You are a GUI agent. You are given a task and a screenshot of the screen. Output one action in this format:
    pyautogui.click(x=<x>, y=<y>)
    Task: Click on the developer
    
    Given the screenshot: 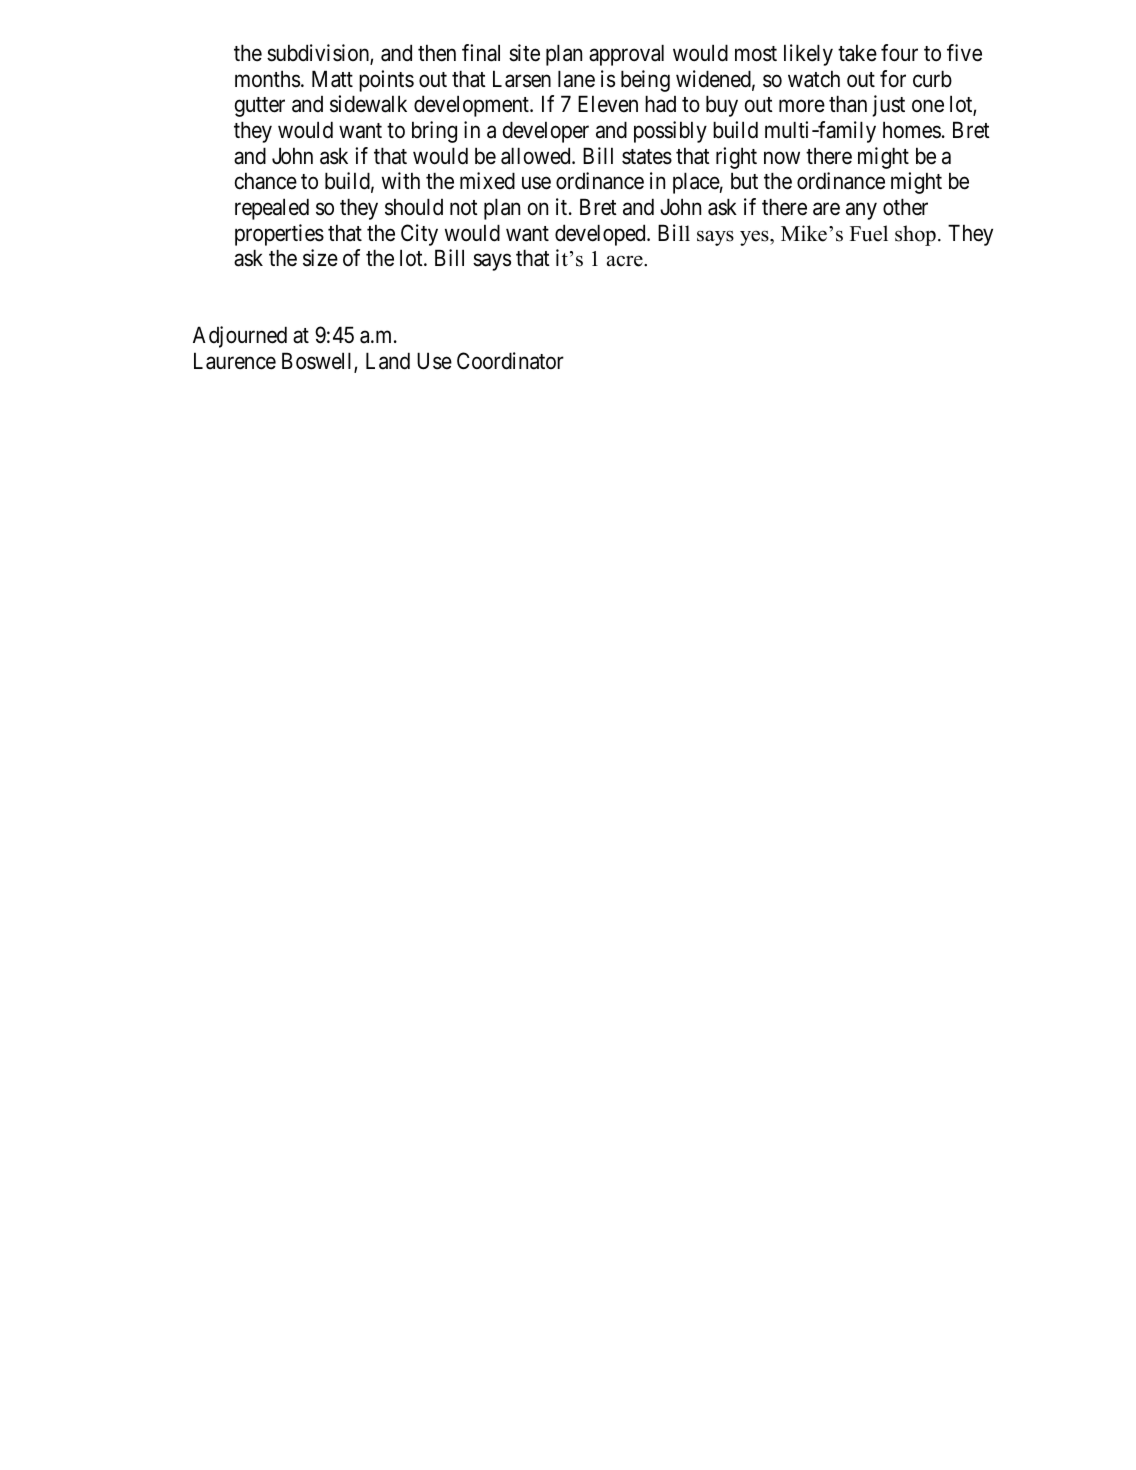 What is the action you would take?
    pyautogui.click(x=546, y=132)
